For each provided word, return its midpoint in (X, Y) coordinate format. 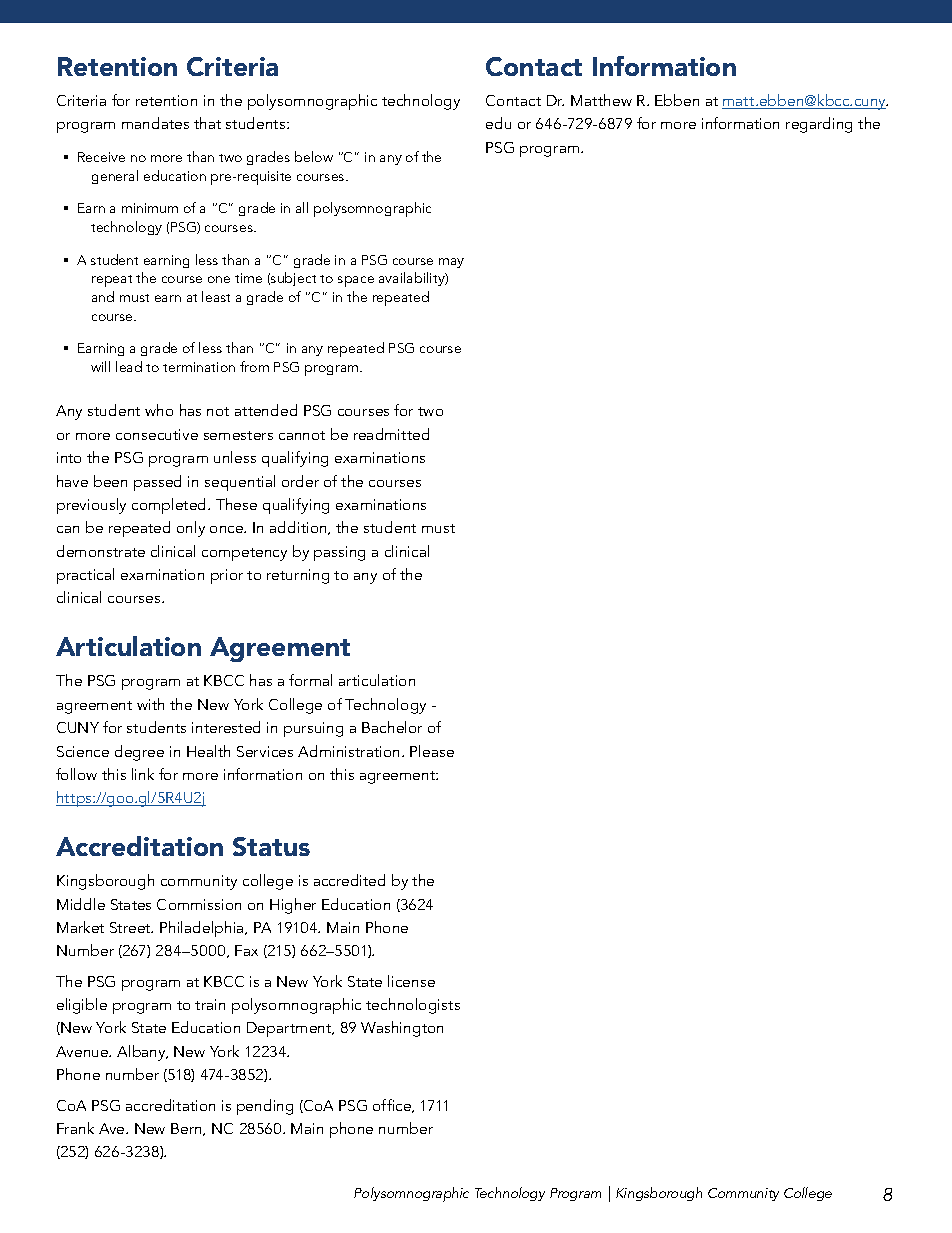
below (314, 156)
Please (432, 751)
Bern (187, 1129)
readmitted (391, 434)
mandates (155, 123)
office (393, 1106)
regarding (819, 125)
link (143, 774)
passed (157, 483)
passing (339, 553)
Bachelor (392, 727)
